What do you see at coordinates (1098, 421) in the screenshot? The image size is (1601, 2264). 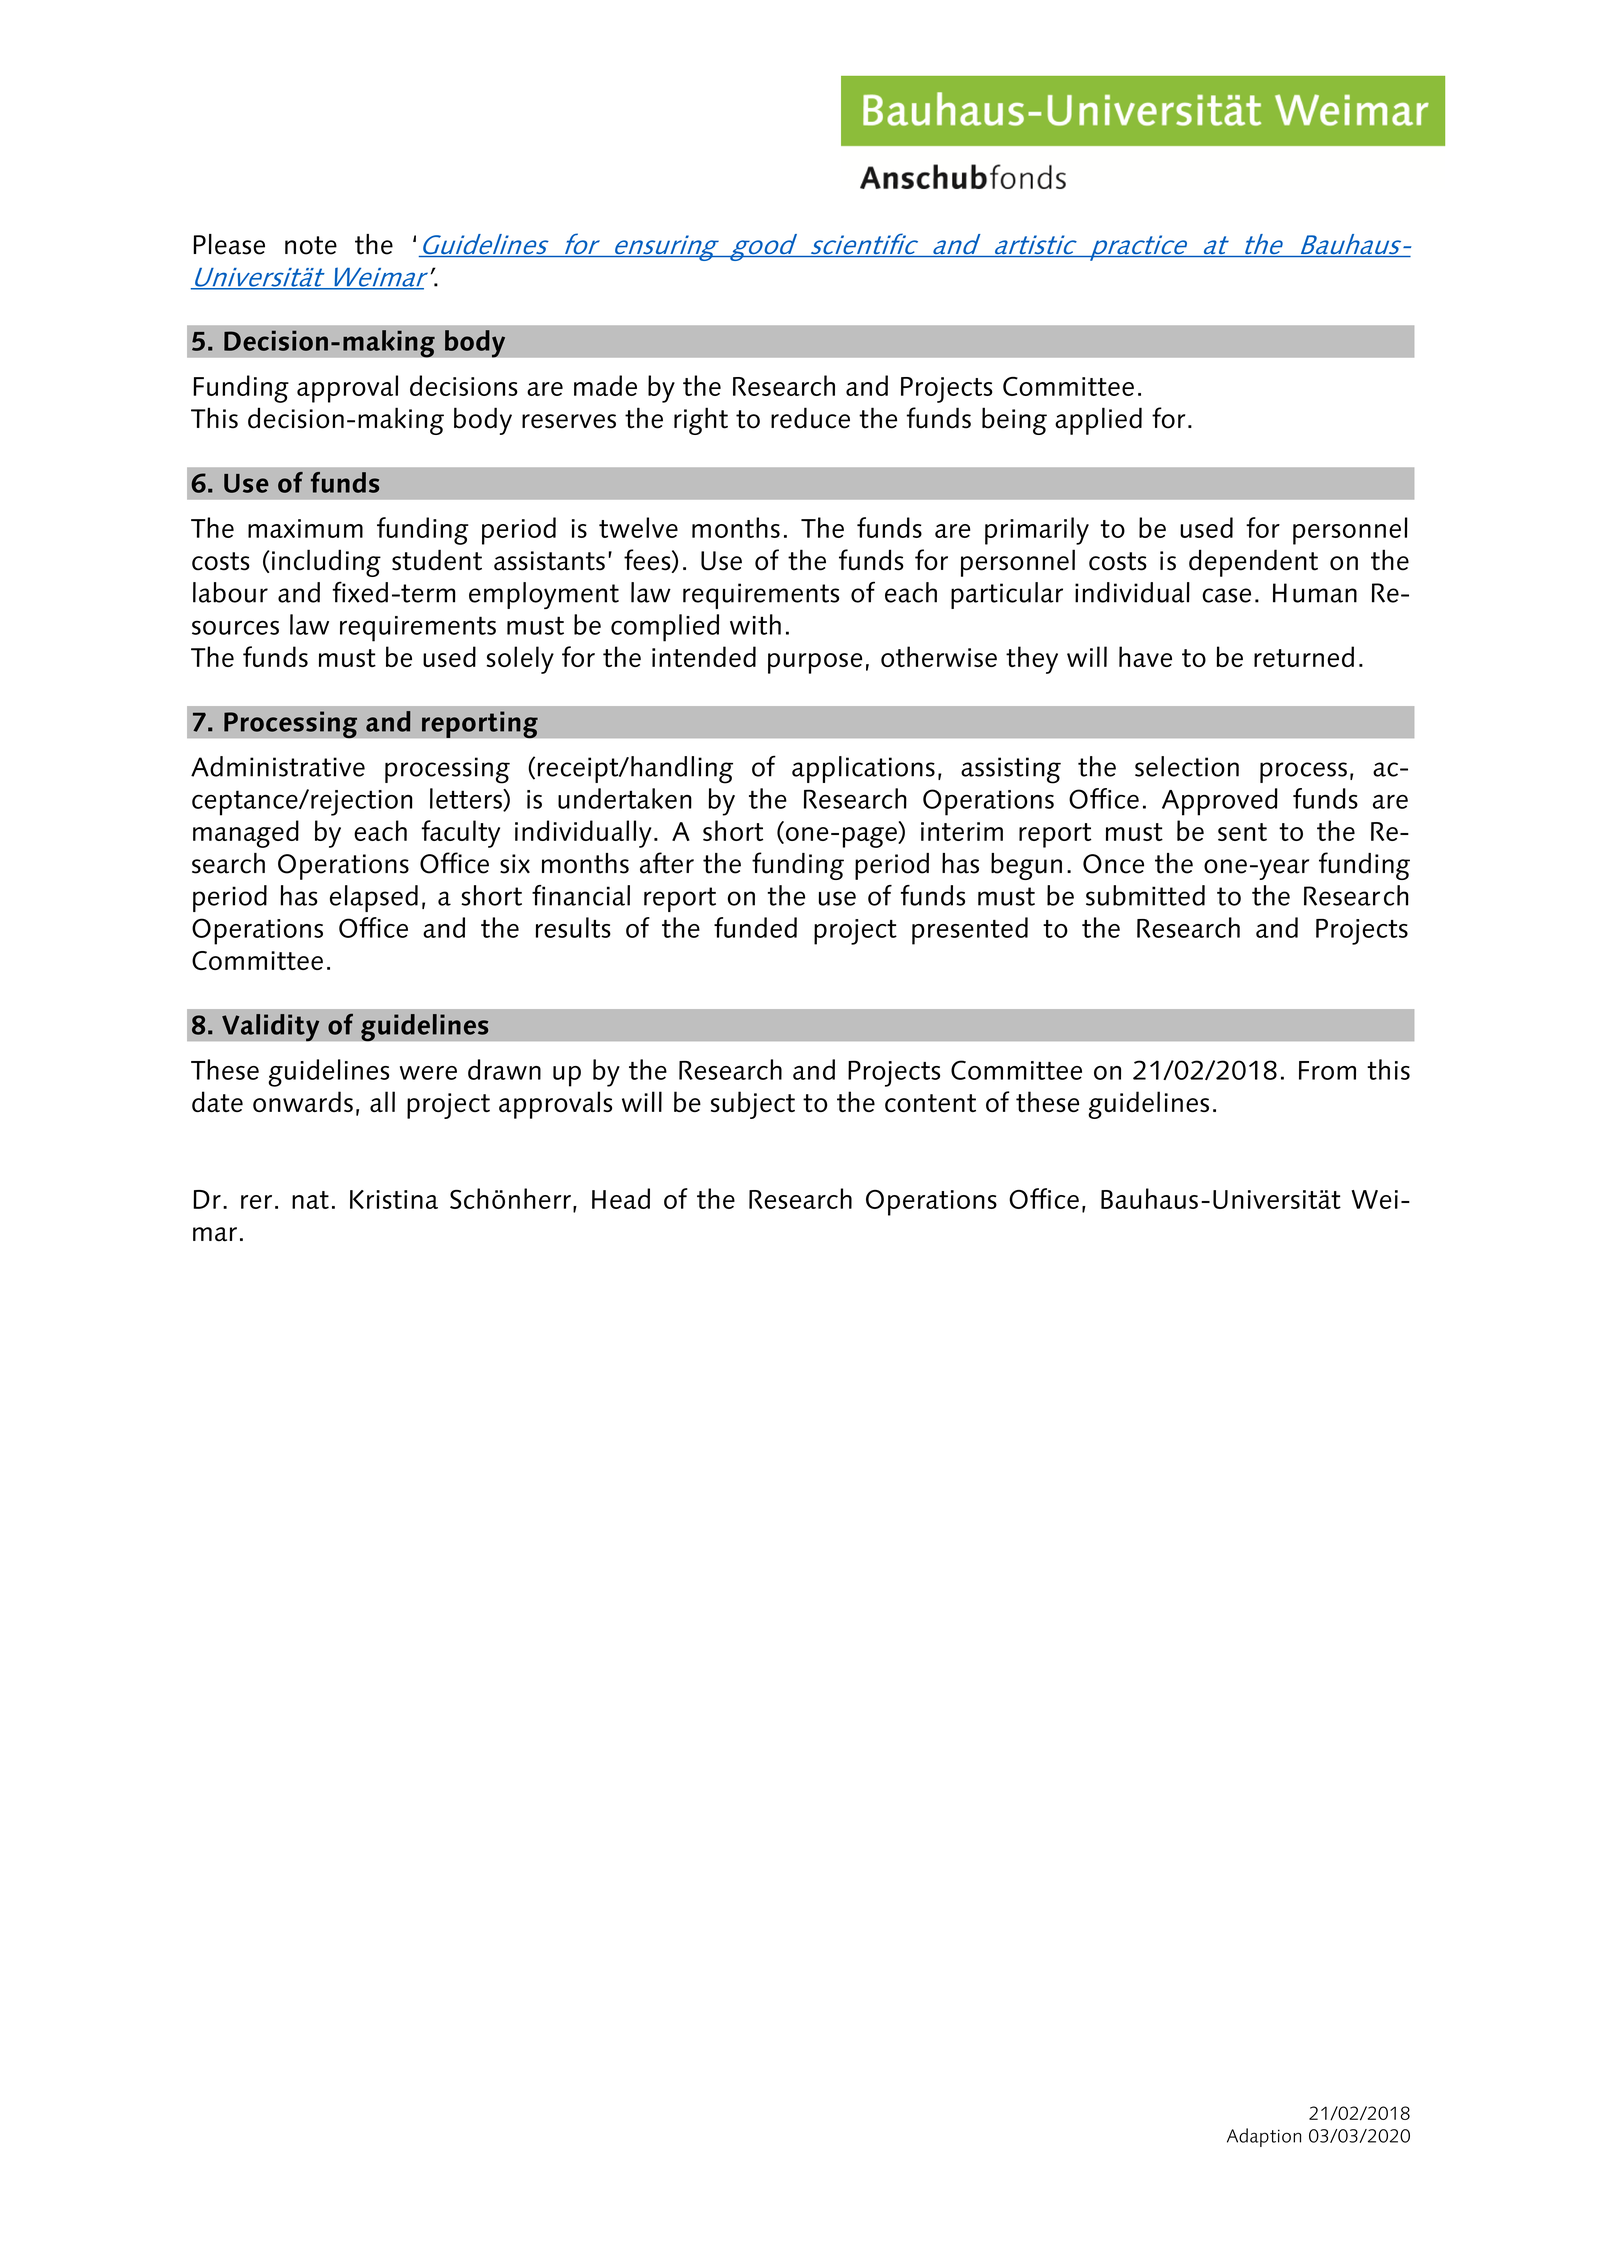 I see `applied` at bounding box center [1098, 421].
